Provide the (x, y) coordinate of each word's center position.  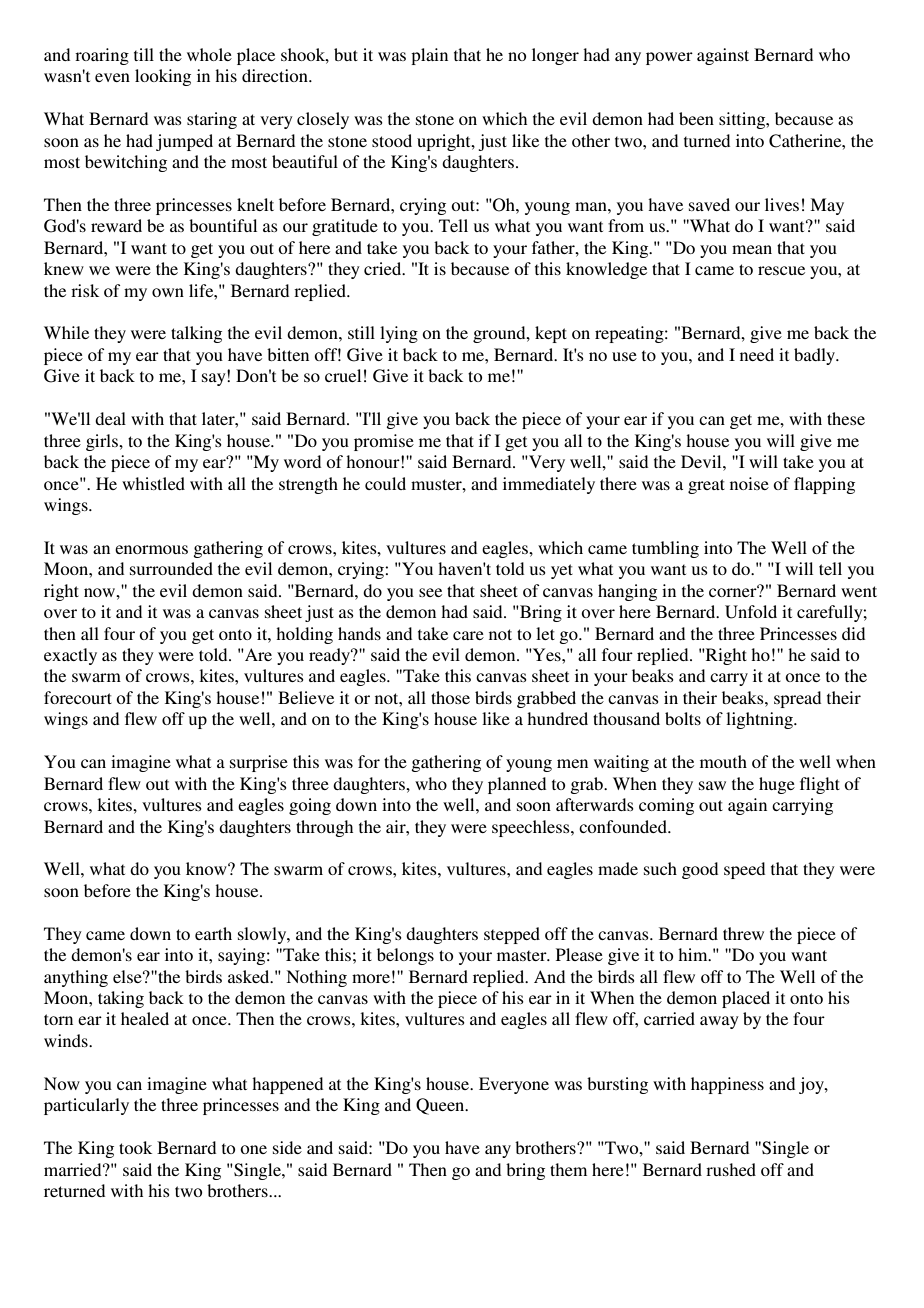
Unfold (751, 612)
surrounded (171, 568)
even (112, 77)
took (135, 1147)
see (430, 592)
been (696, 118)
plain (429, 56)
